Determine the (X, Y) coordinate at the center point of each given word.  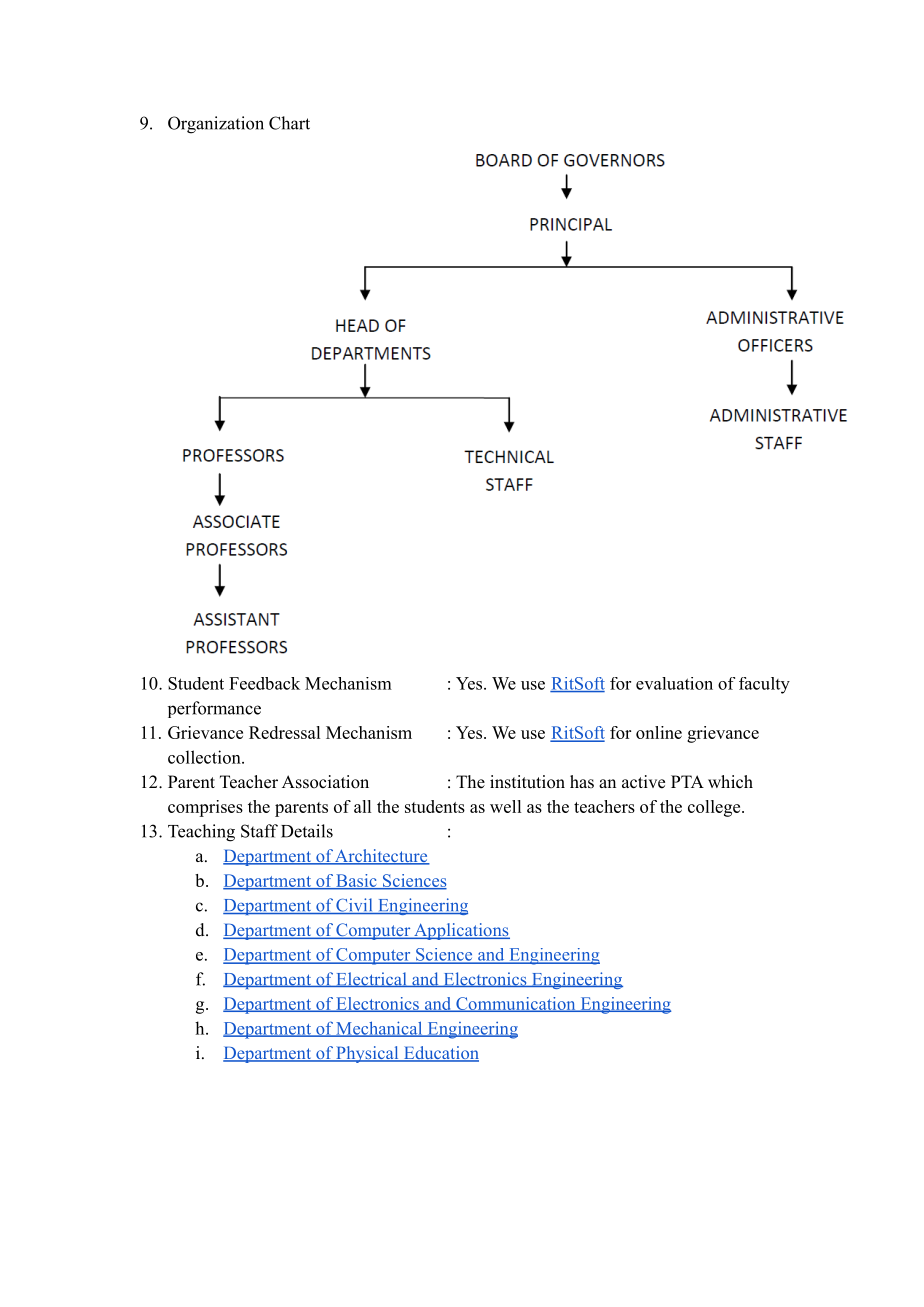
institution (527, 782)
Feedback (264, 683)
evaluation (674, 683)
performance (214, 709)
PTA (687, 781)
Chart (289, 123)
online (659, 732)
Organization (216, 125)
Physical (367, 1054)
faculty (764, 685)
